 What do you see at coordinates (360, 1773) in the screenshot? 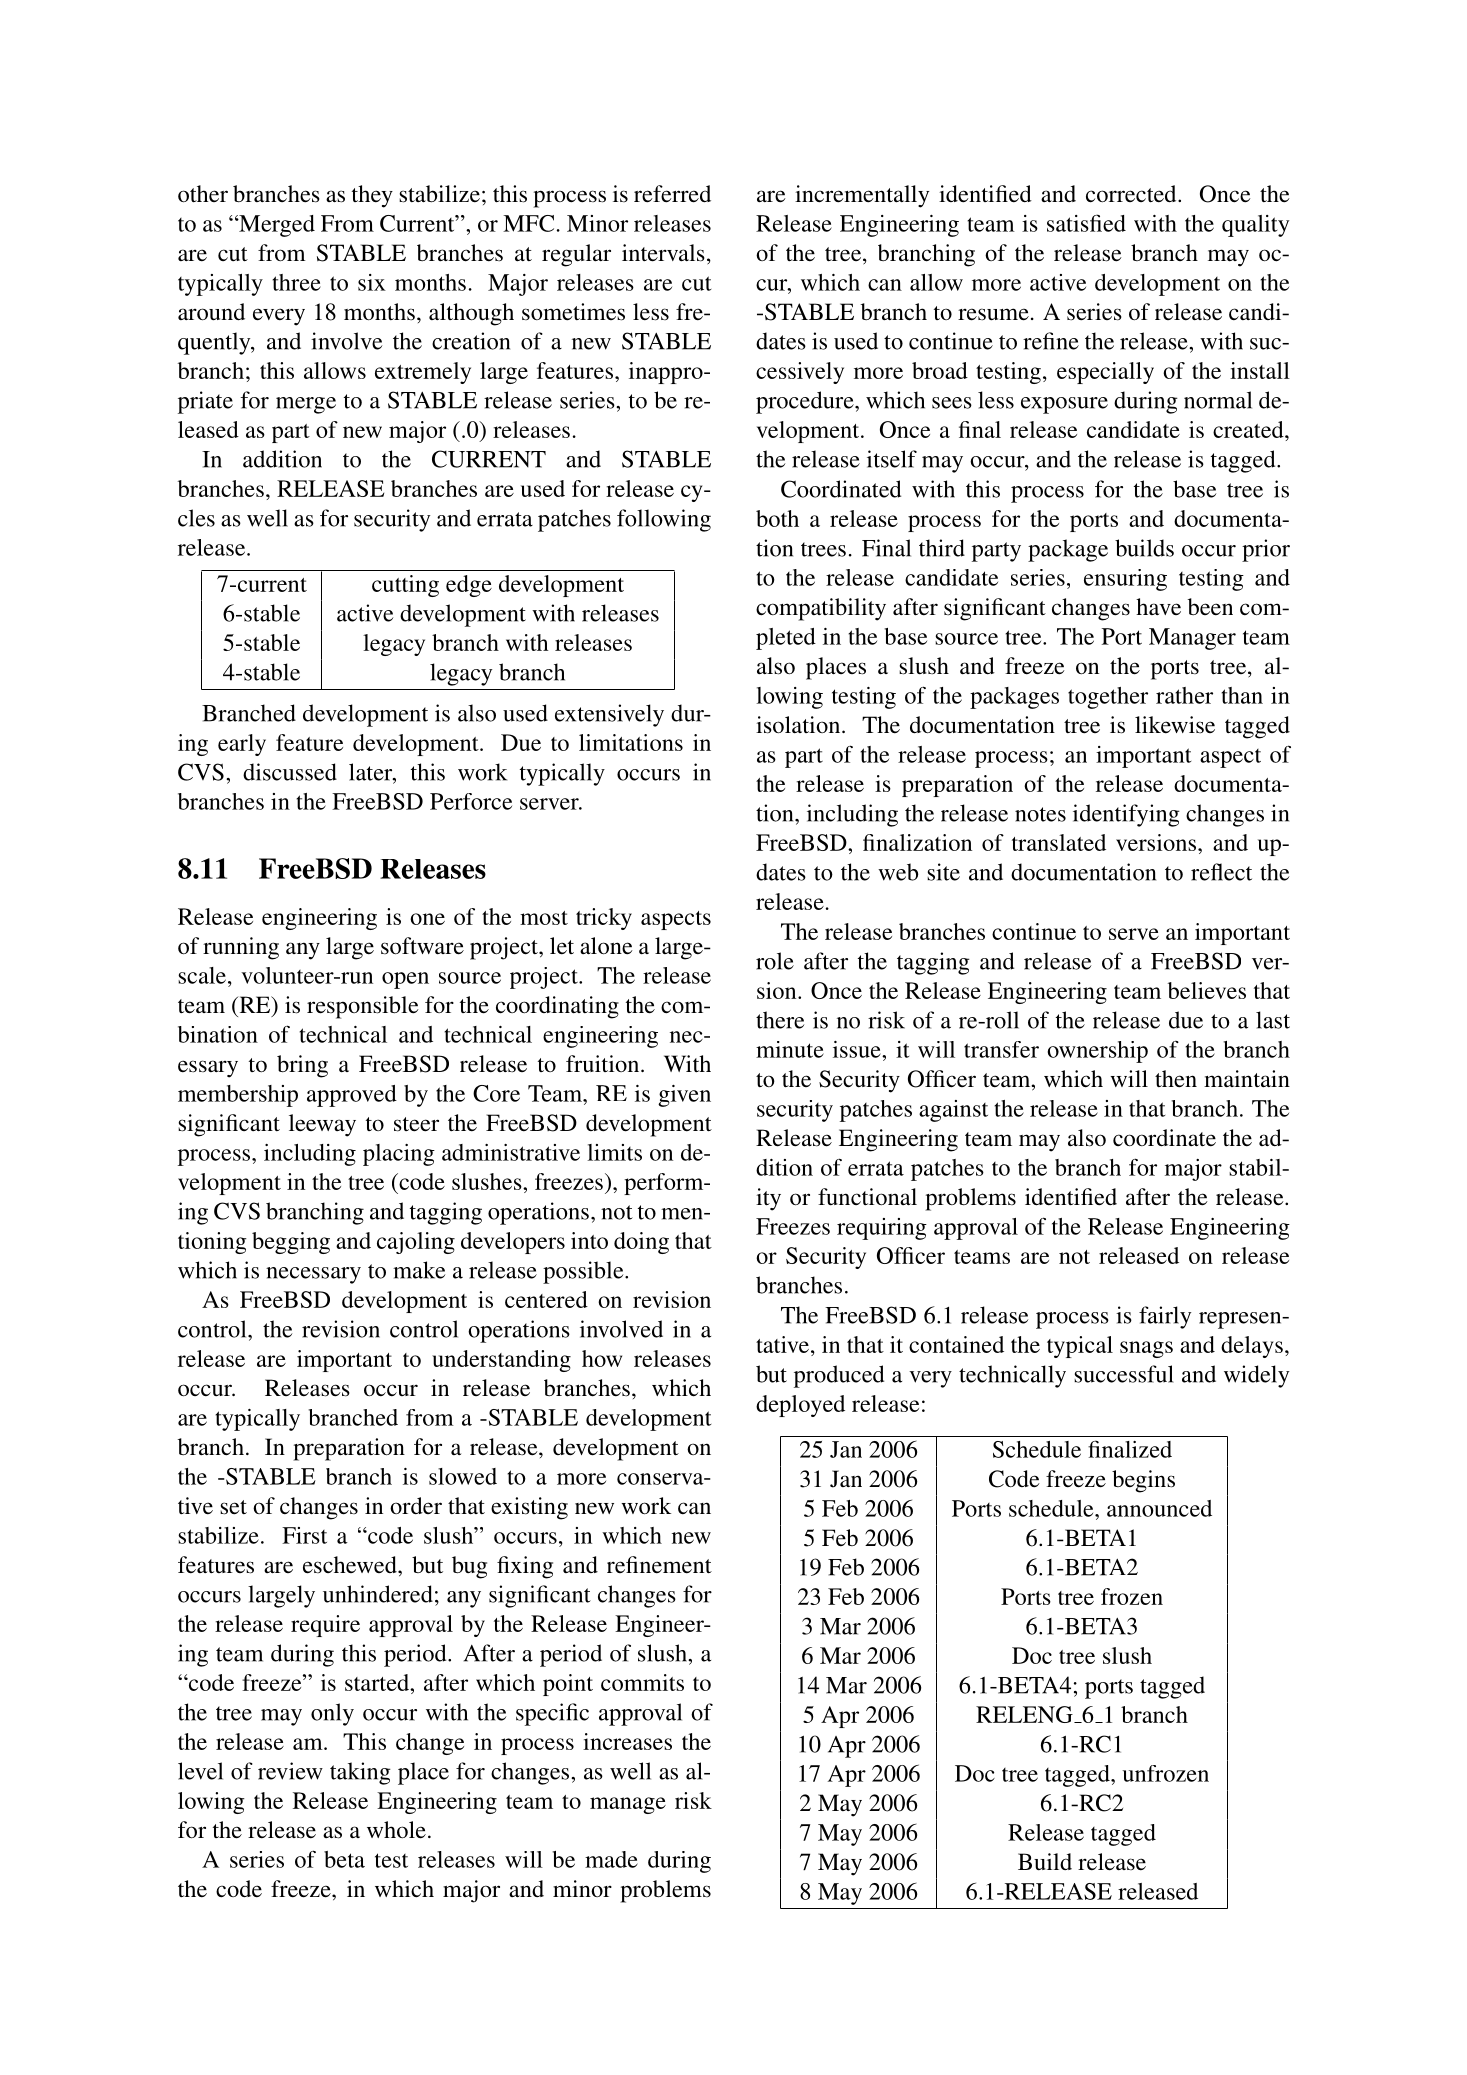
I see `taking` at bounding box center [360, 1773].
